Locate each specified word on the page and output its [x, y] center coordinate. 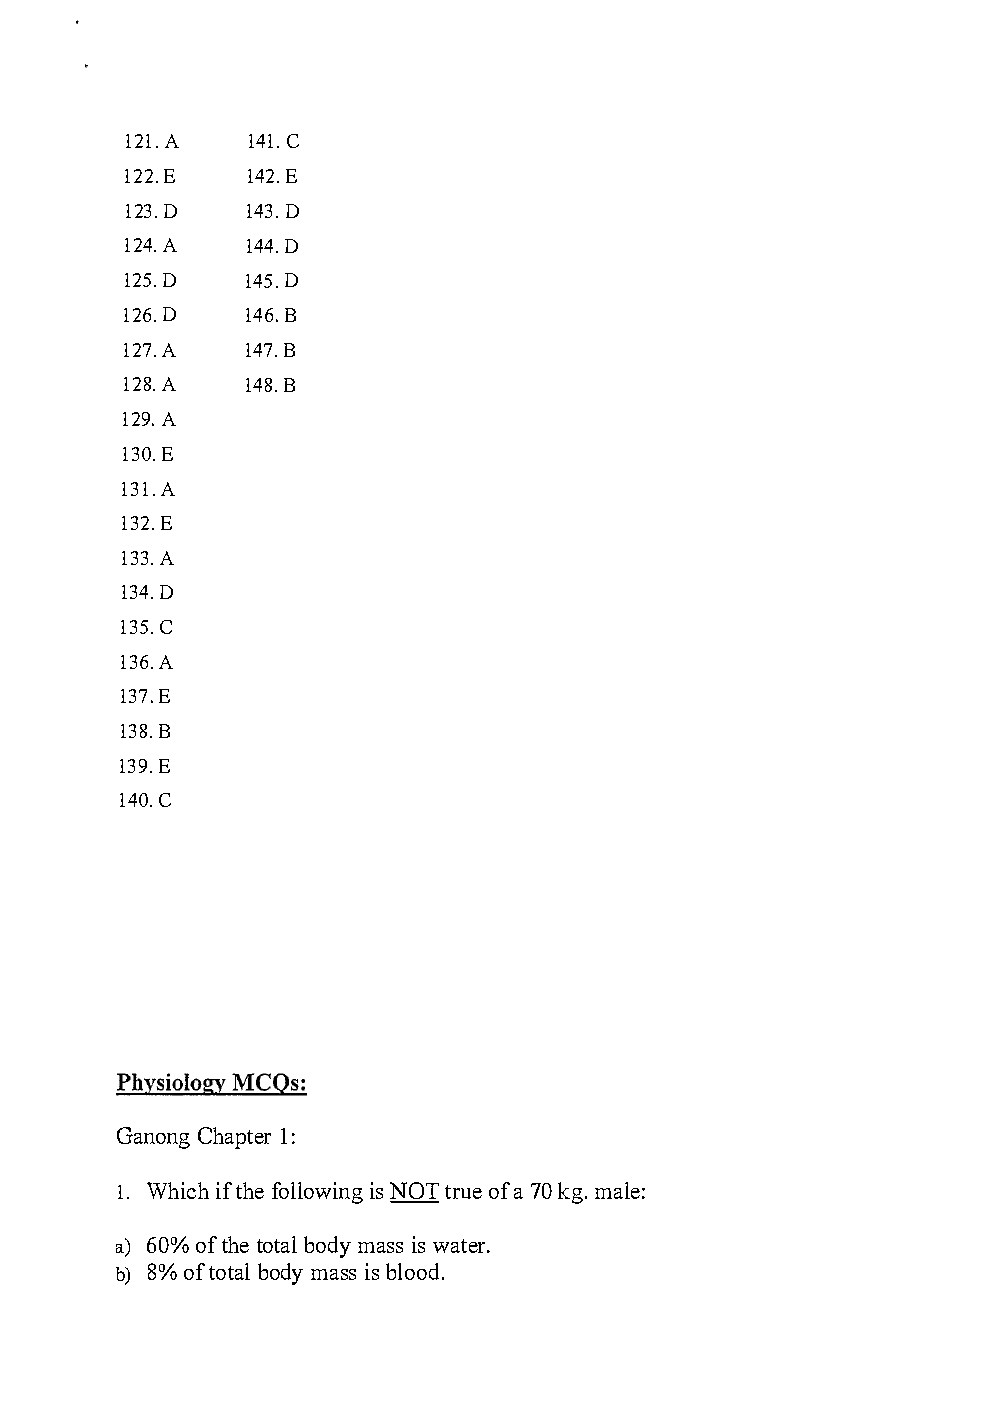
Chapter [234, 1138]
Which [178, 1190]
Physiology [172, 1084]
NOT [414, 1192]
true [463, 1192]
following [317, 1193]
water [461, 1246]
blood [412, 1271]
